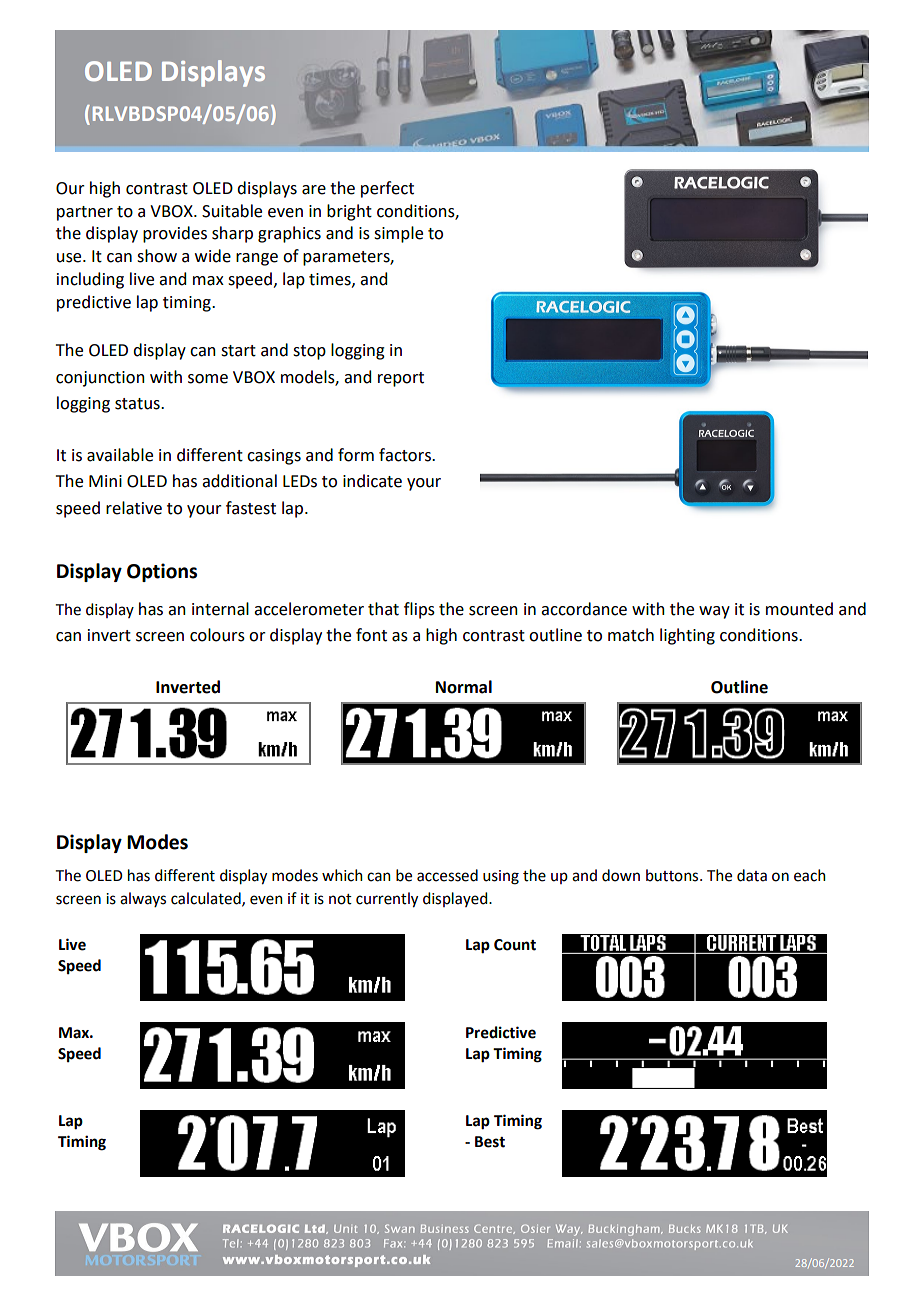  I want to click on accessed, so click(447, 875).
